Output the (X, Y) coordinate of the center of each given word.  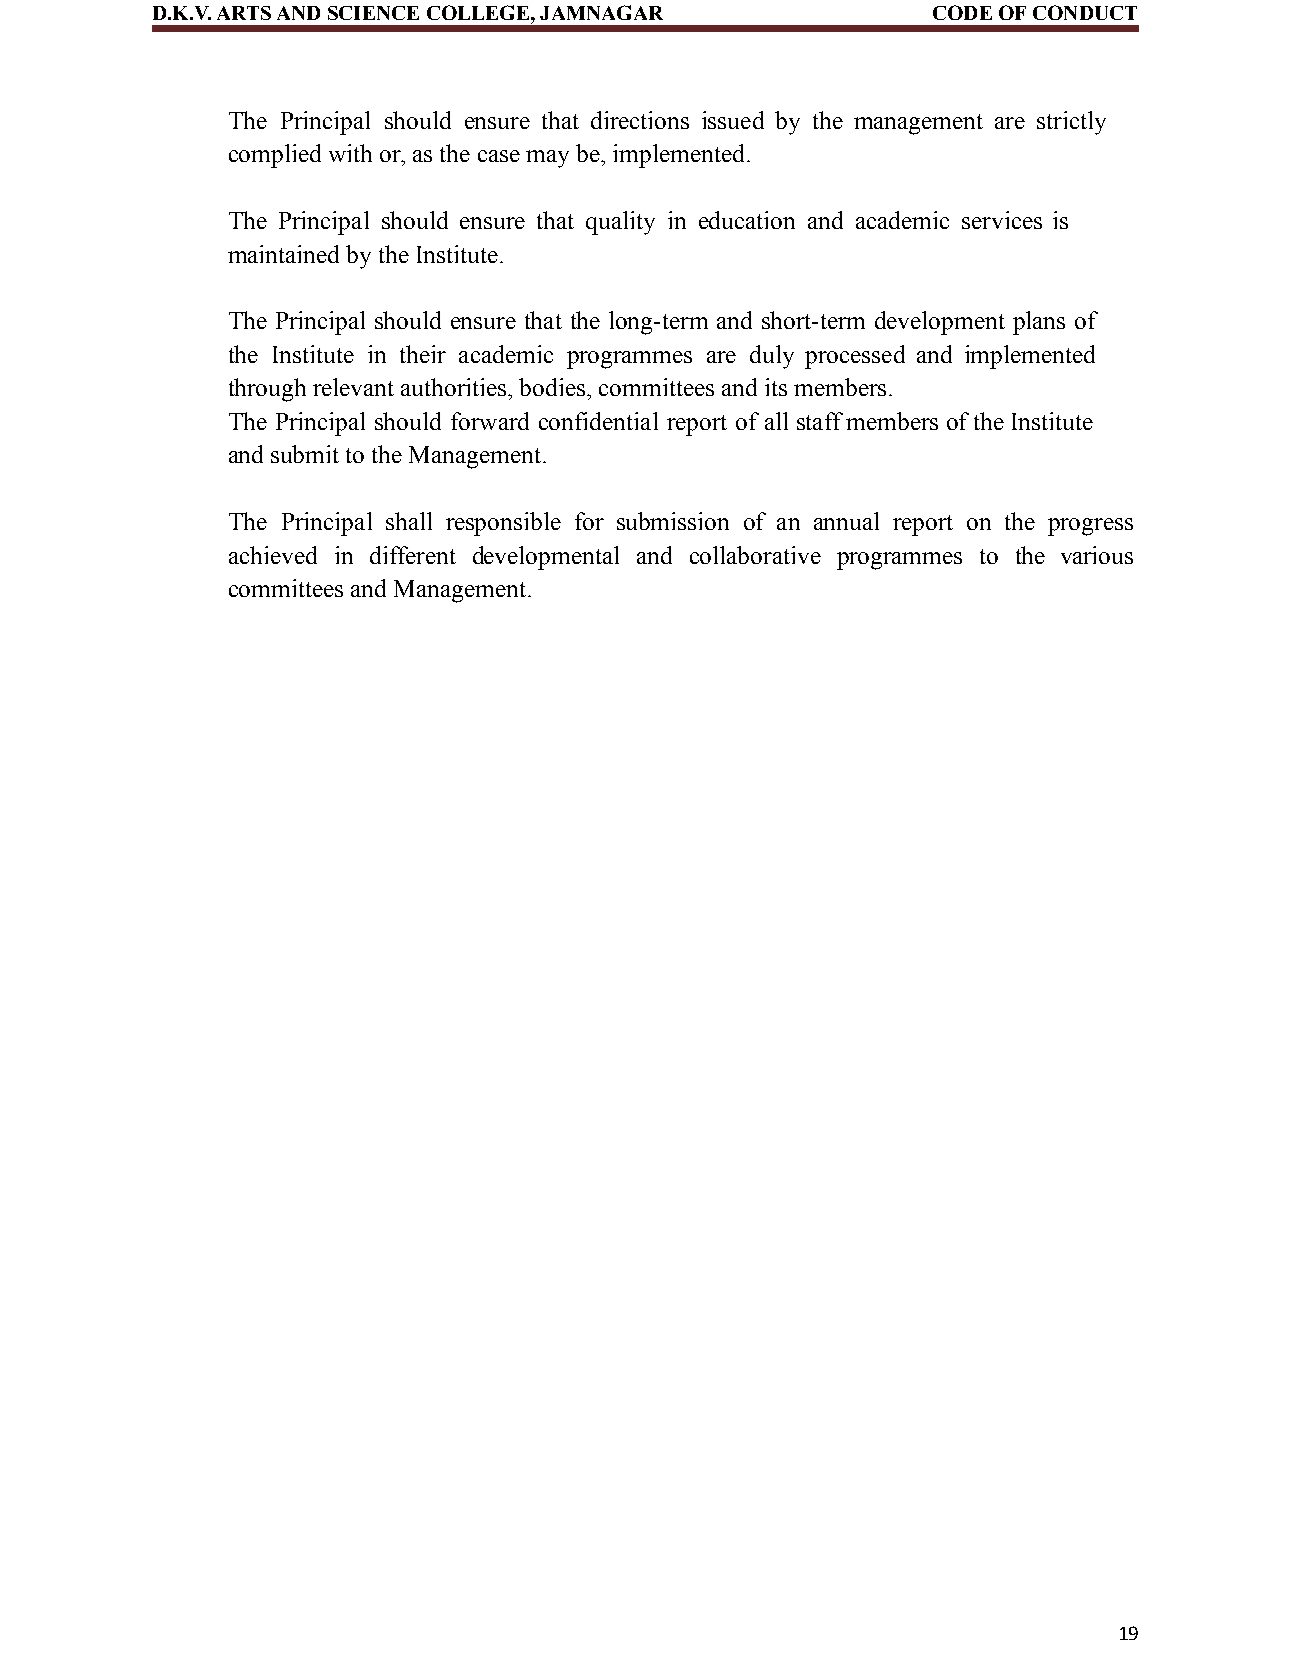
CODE (962, 12)
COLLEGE (478, 12)
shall (409, 521)
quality (620, 223)
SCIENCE (373, 13)
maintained (283, 254)
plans (1039, 323)
